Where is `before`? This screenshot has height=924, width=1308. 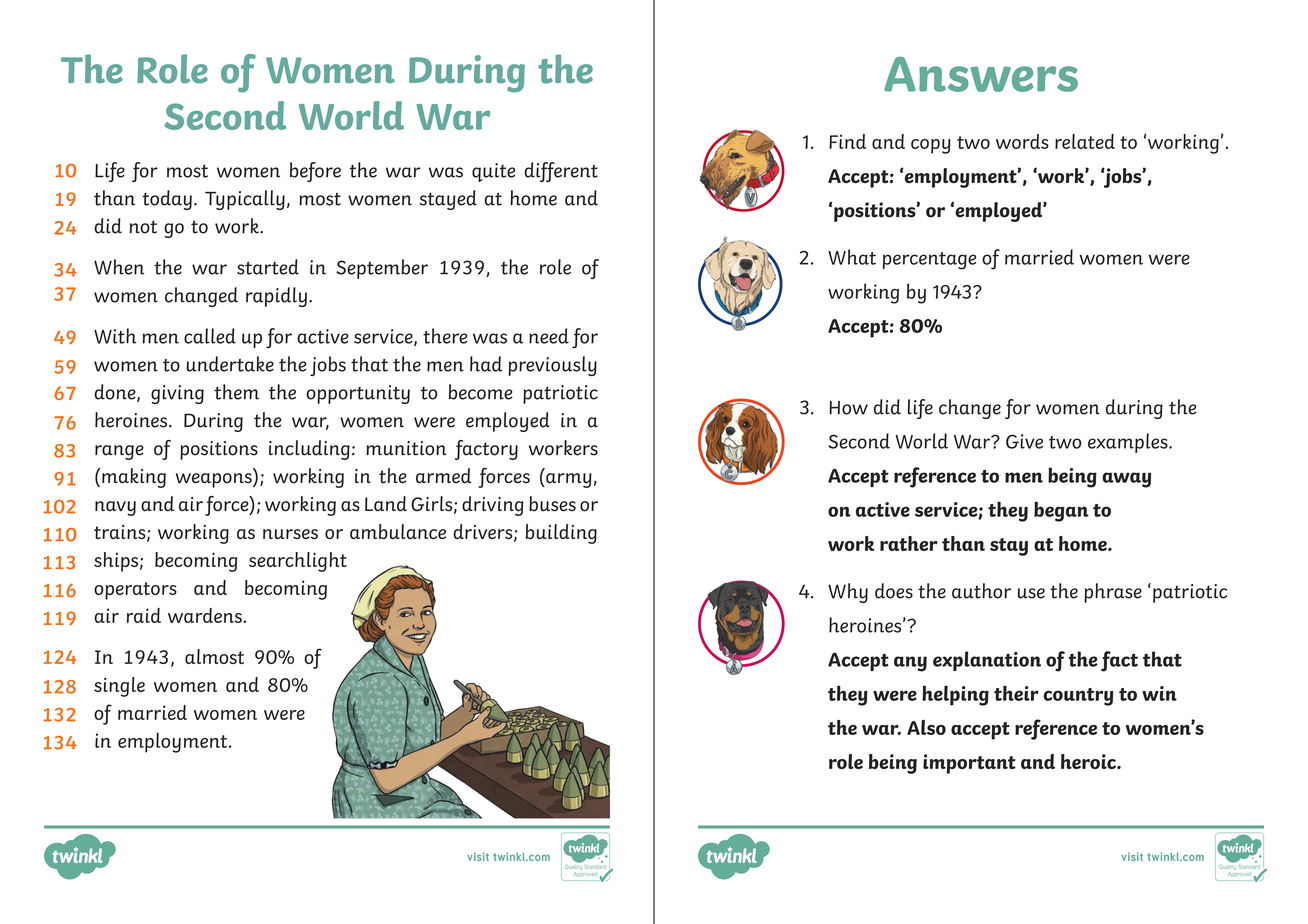
before is located at coordinates (315, 172).
